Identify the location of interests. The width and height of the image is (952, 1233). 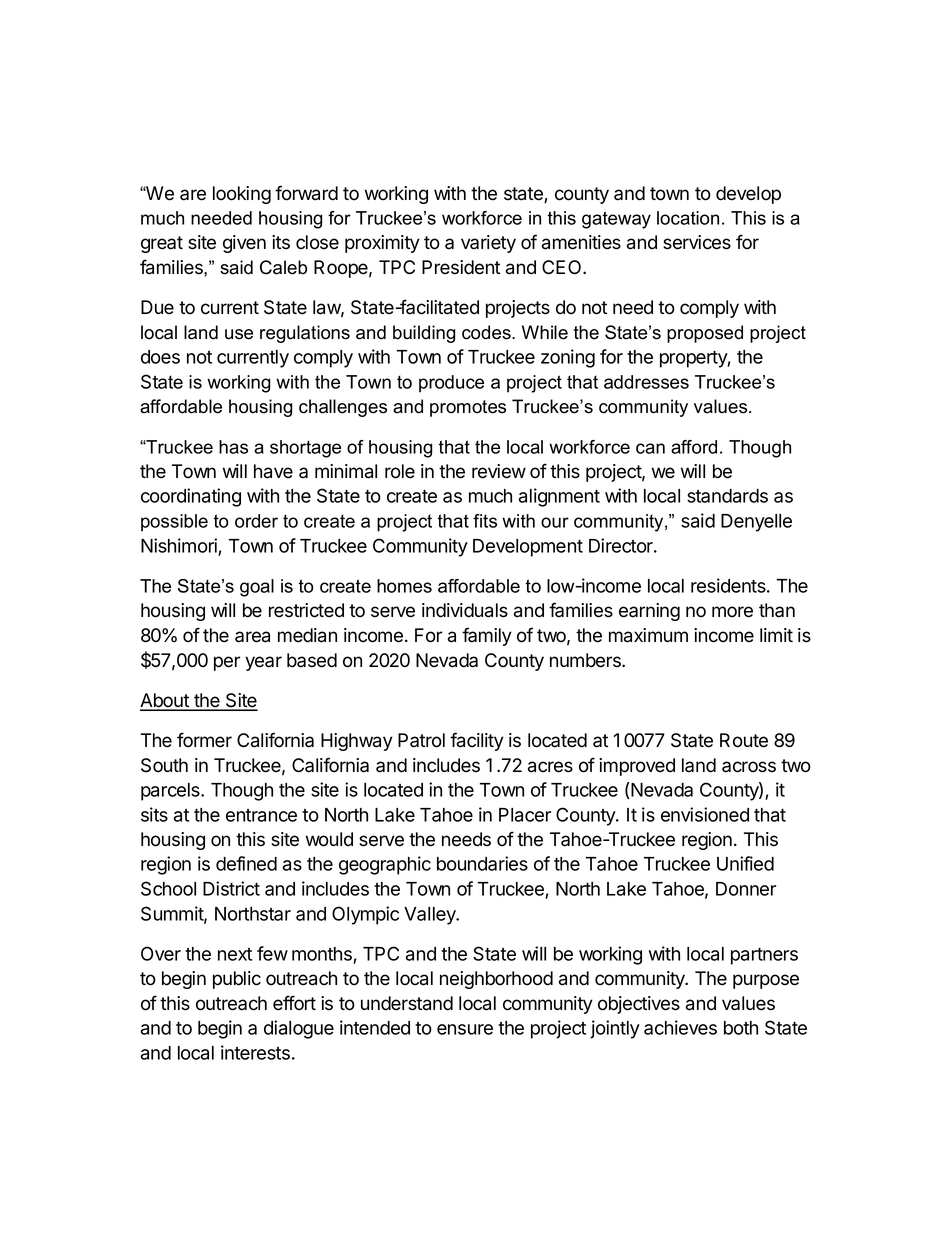
(255, 1052).
